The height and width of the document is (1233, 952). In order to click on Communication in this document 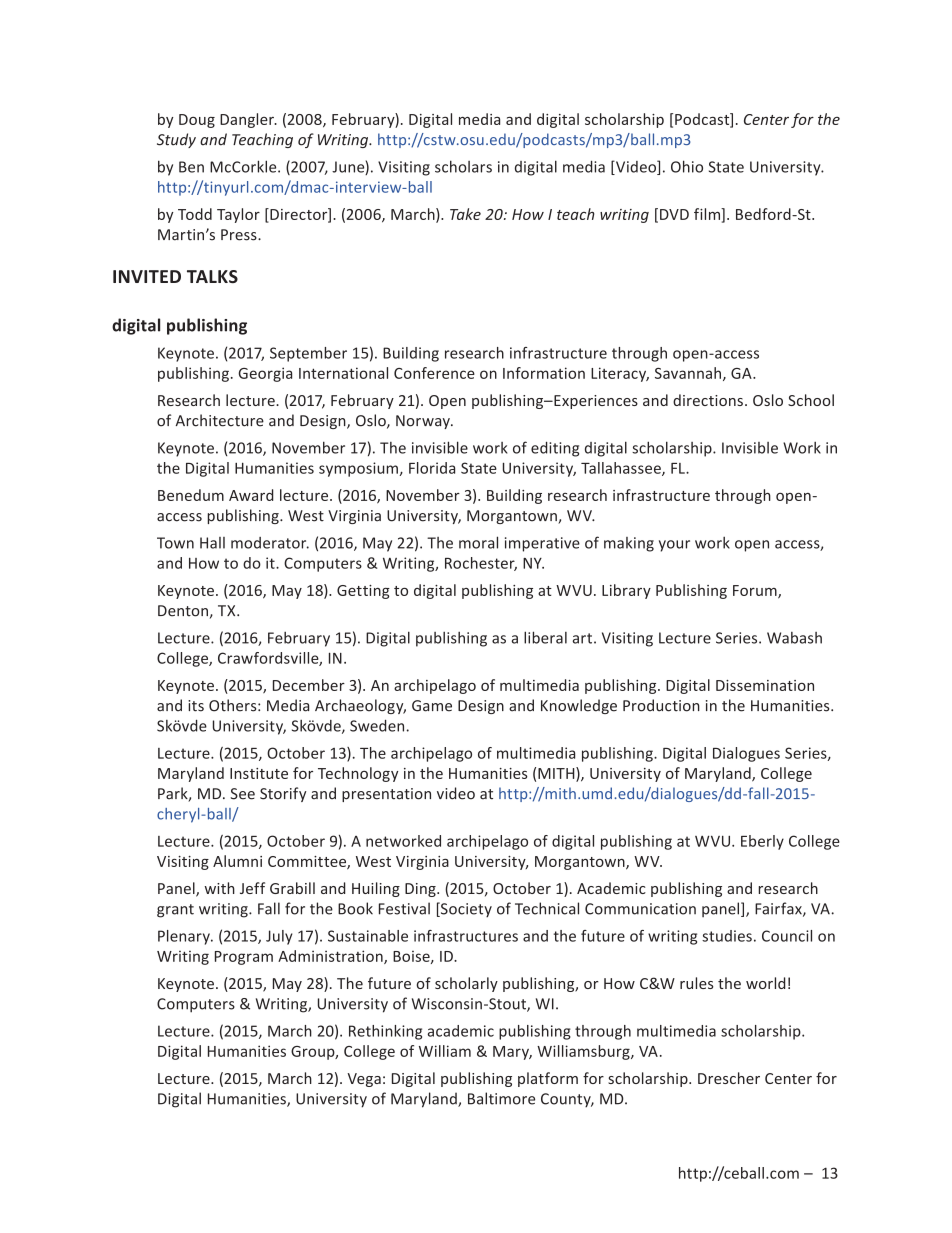, I will do `click(640, 909)`.
